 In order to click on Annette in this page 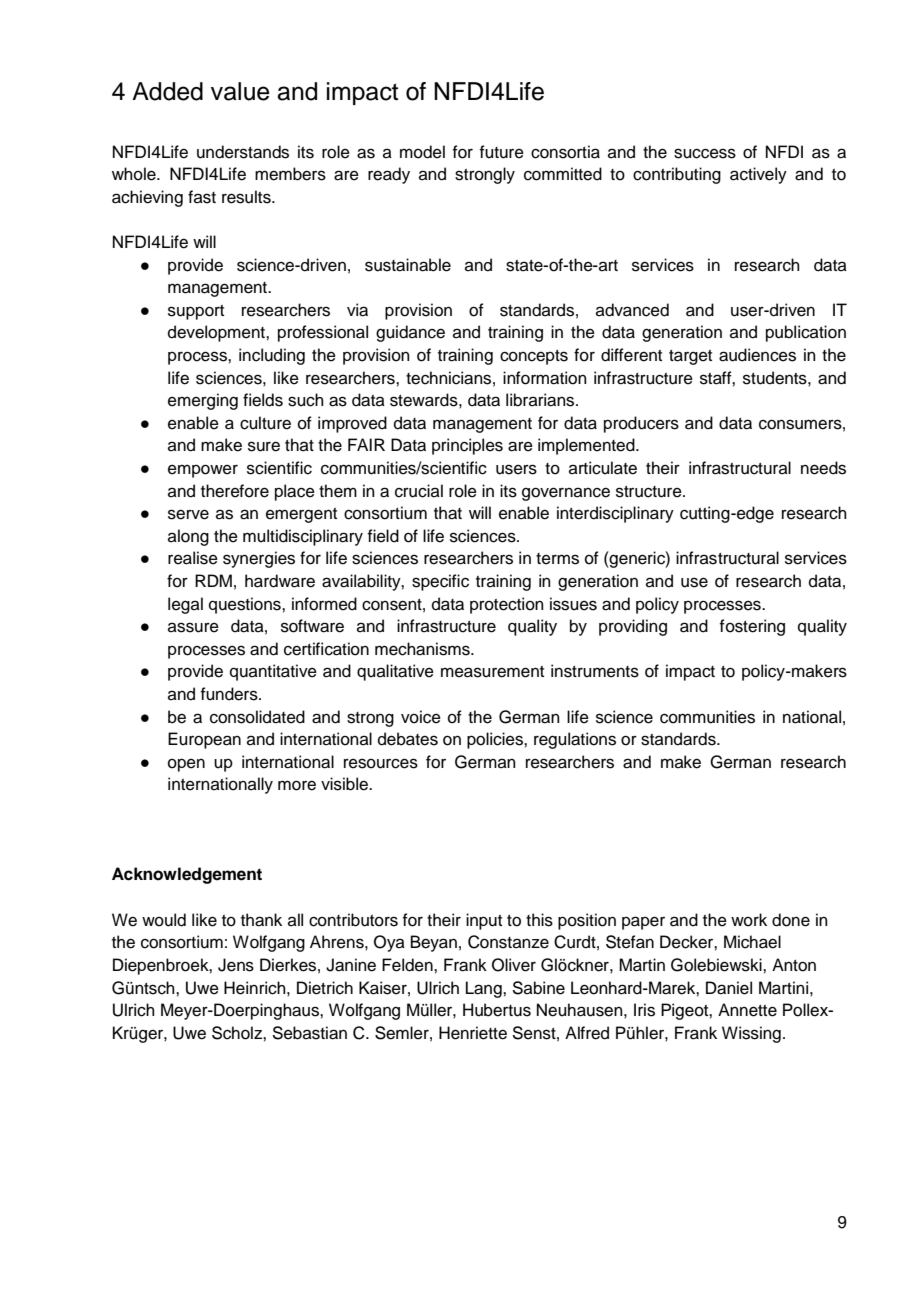, I will do `click(747, 1010)`.
